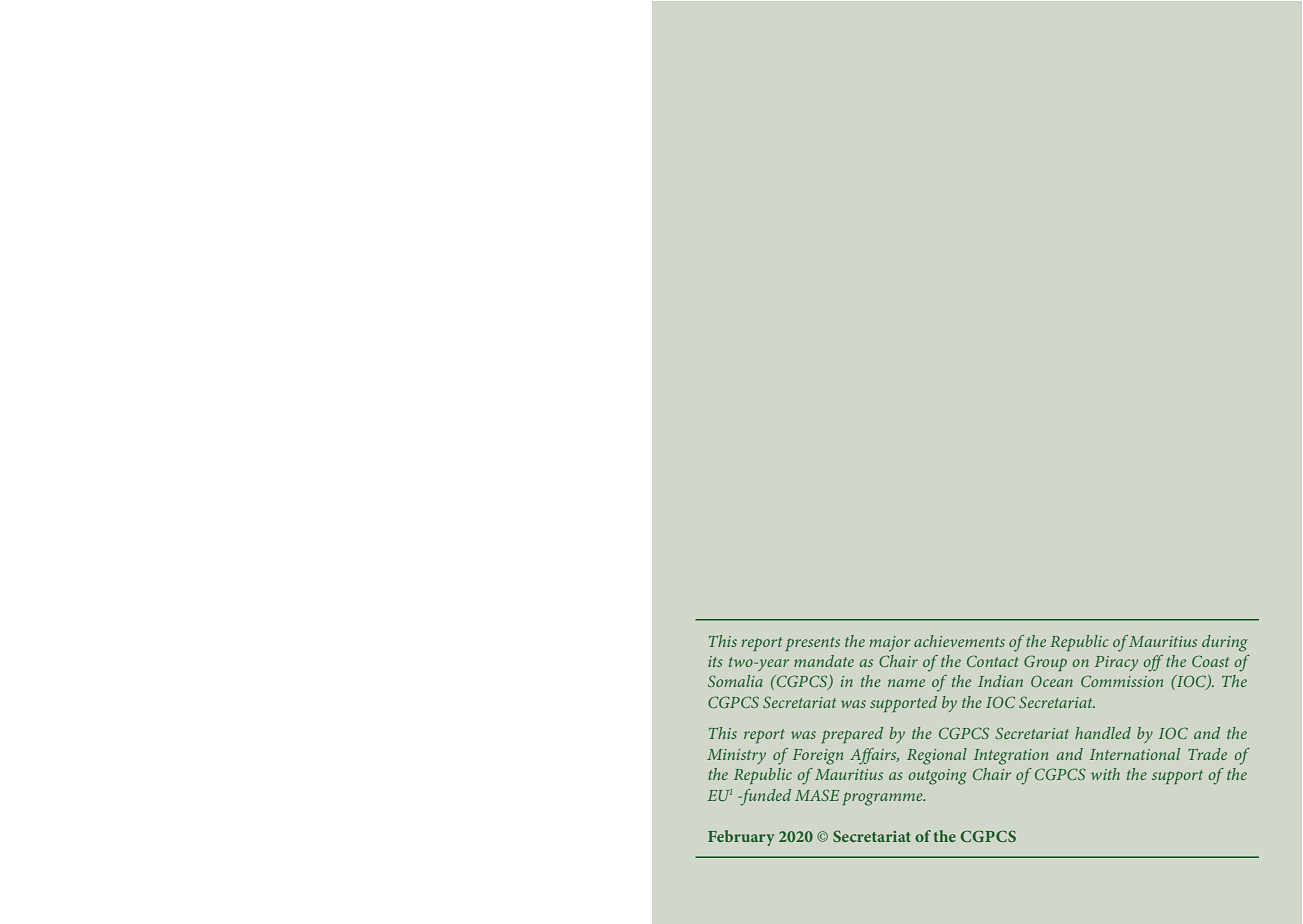 Image resolution: width=1303 pixels, height=924 pixels. I want to click on presents, so click(813, 644).
